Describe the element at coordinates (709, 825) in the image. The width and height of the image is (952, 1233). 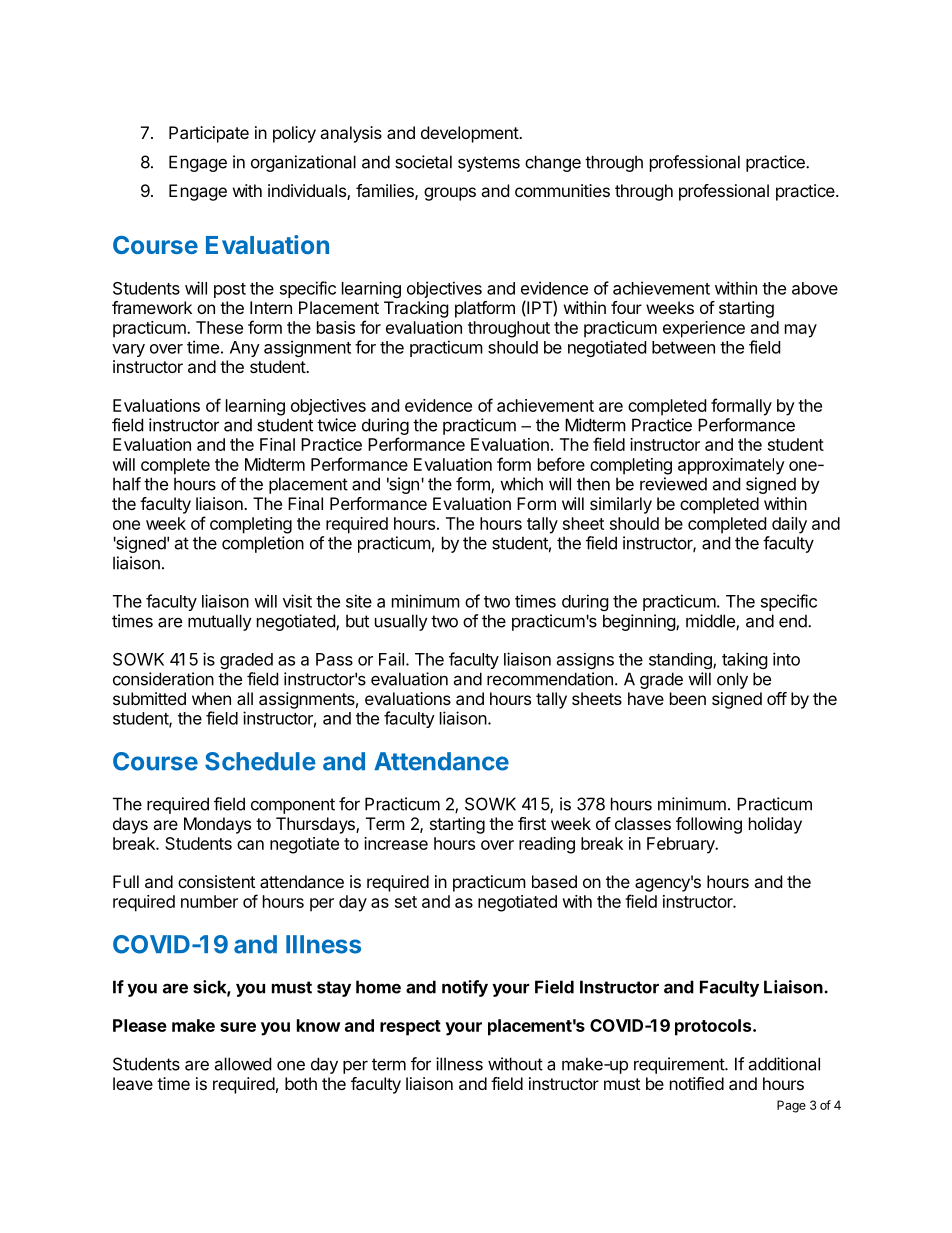
I see `following` at that location.
